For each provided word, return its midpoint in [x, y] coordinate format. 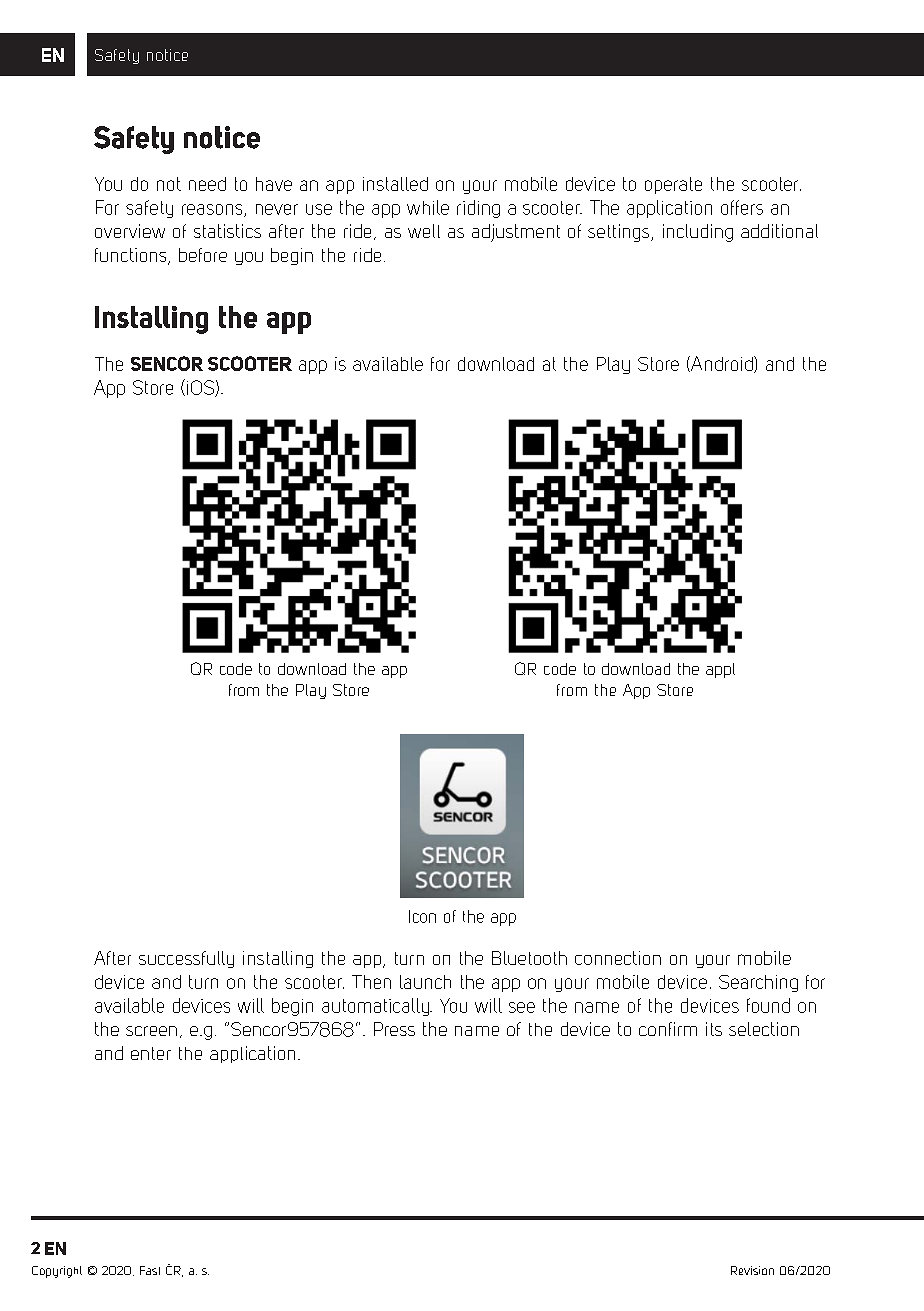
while [428, 207]
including [698, 233]
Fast [150, 1270]
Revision [752, 1270]
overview [130, 231]
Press [394, 1029]
